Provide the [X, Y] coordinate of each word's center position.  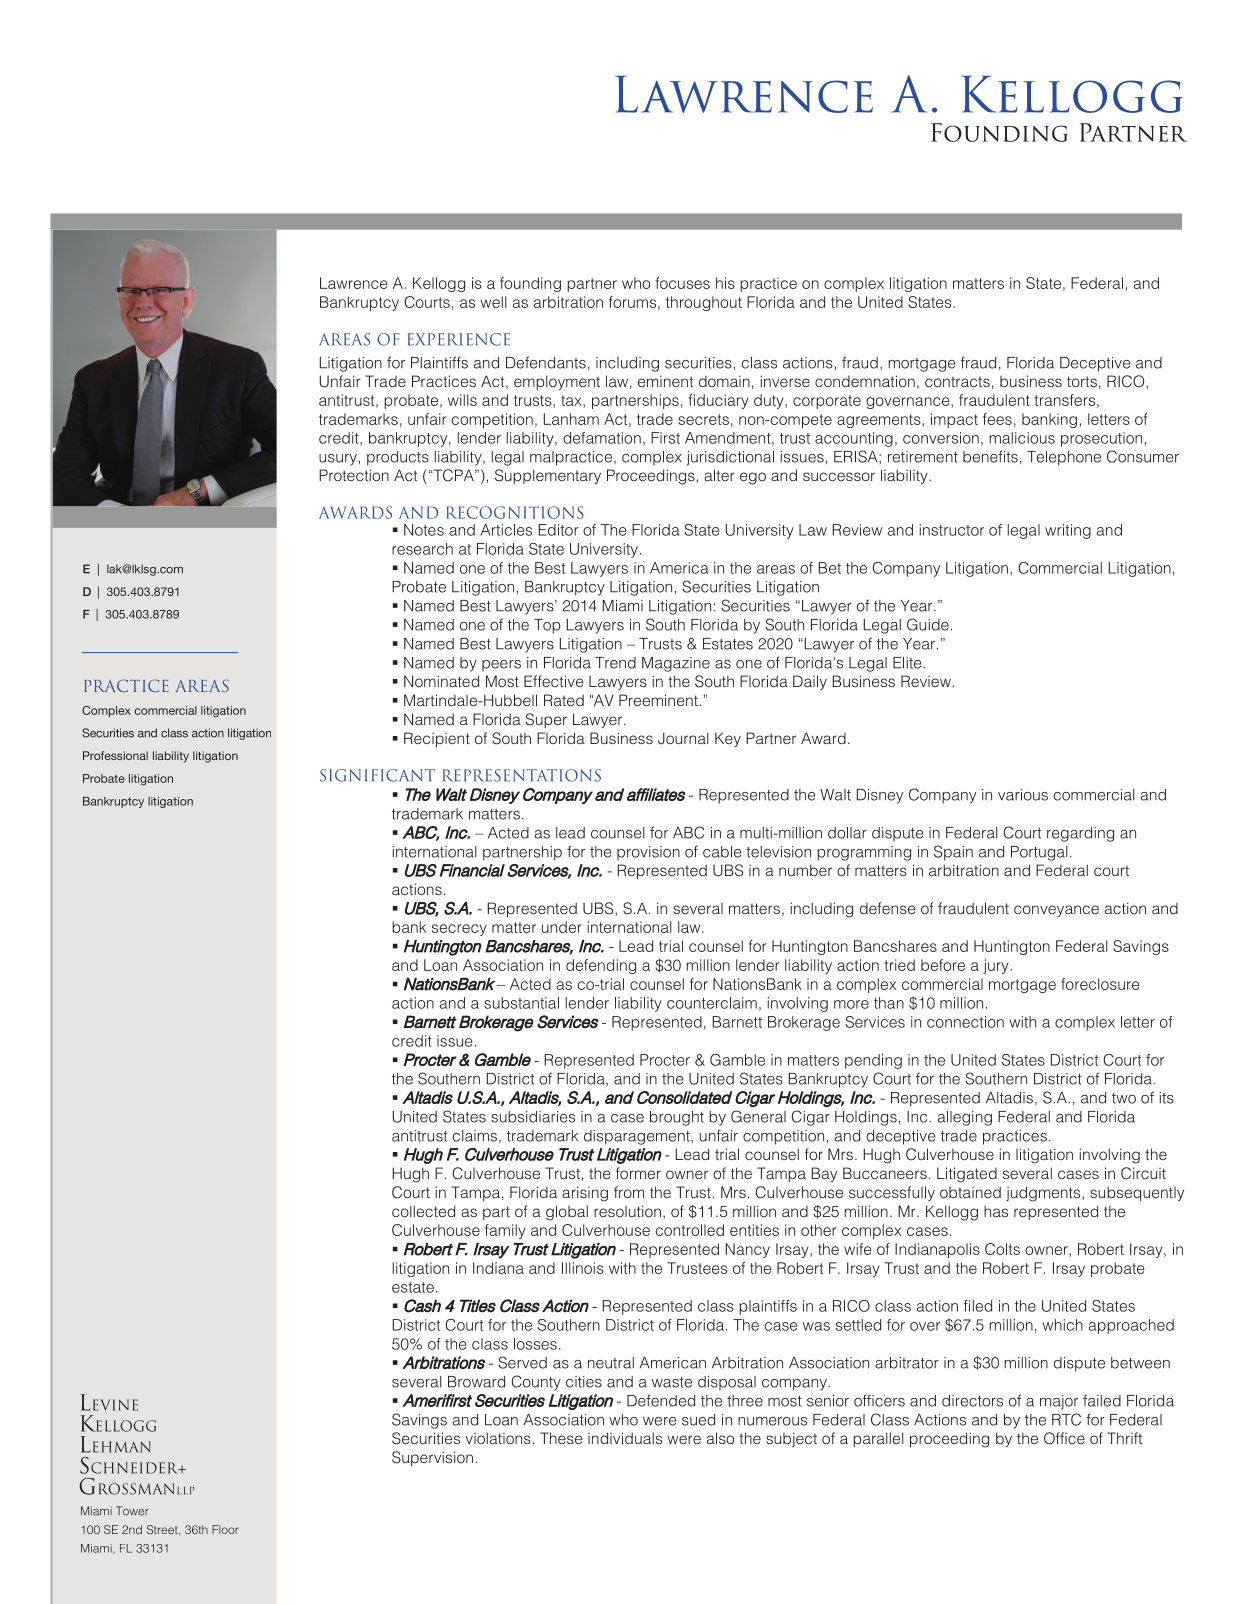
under [562, 927]
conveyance [1056, 911]
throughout [704, 303]
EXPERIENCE [459, 339]
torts [1082, 381]
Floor [225, 1529]
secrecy [459, 930]
